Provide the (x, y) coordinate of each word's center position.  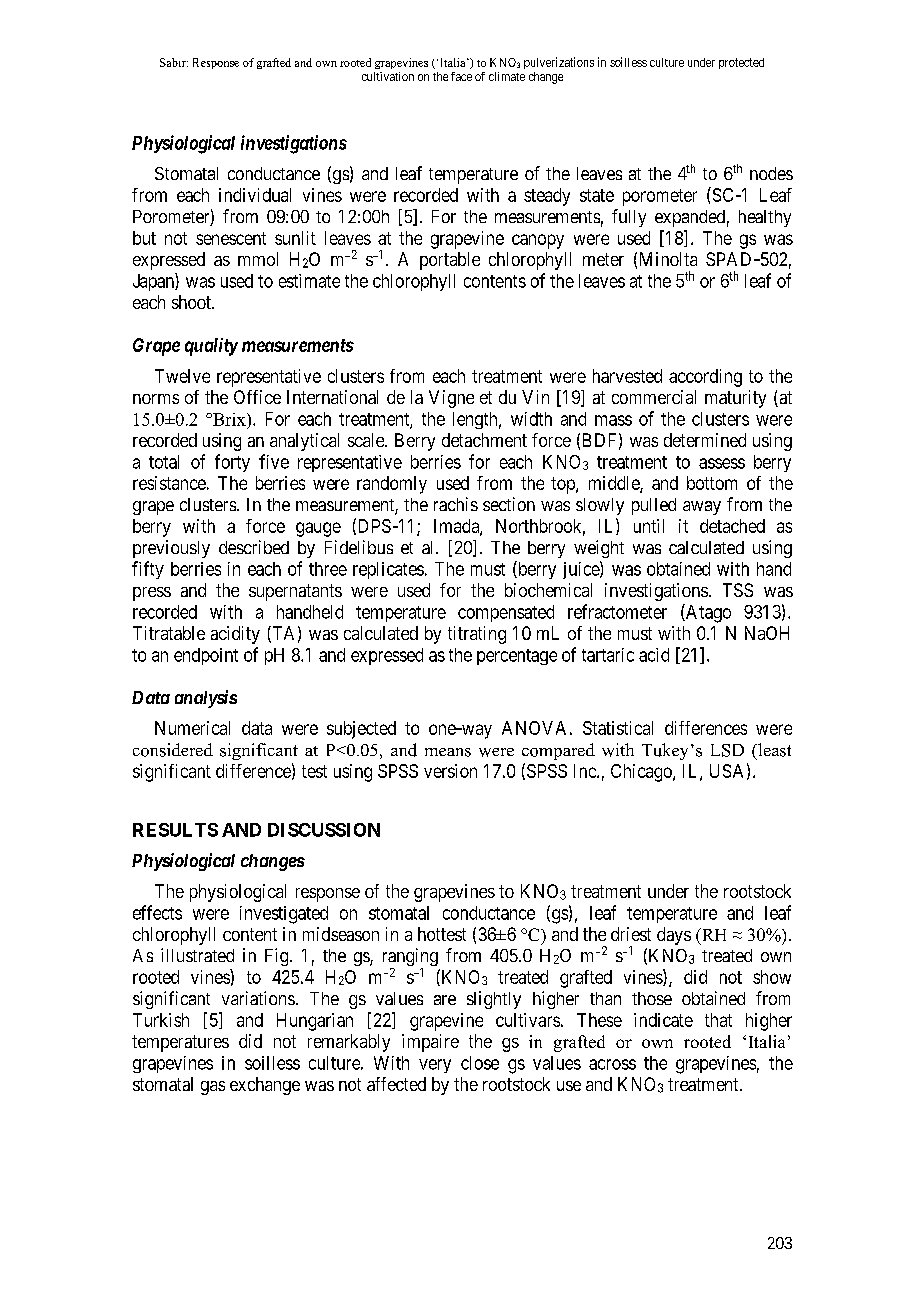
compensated (506, 613)
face (461, 76)
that (718, 1020)
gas (213, 1088)
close (480, 1063)
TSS (738, 590)
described (254, 547)
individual (255, 195)
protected (741, 63)
